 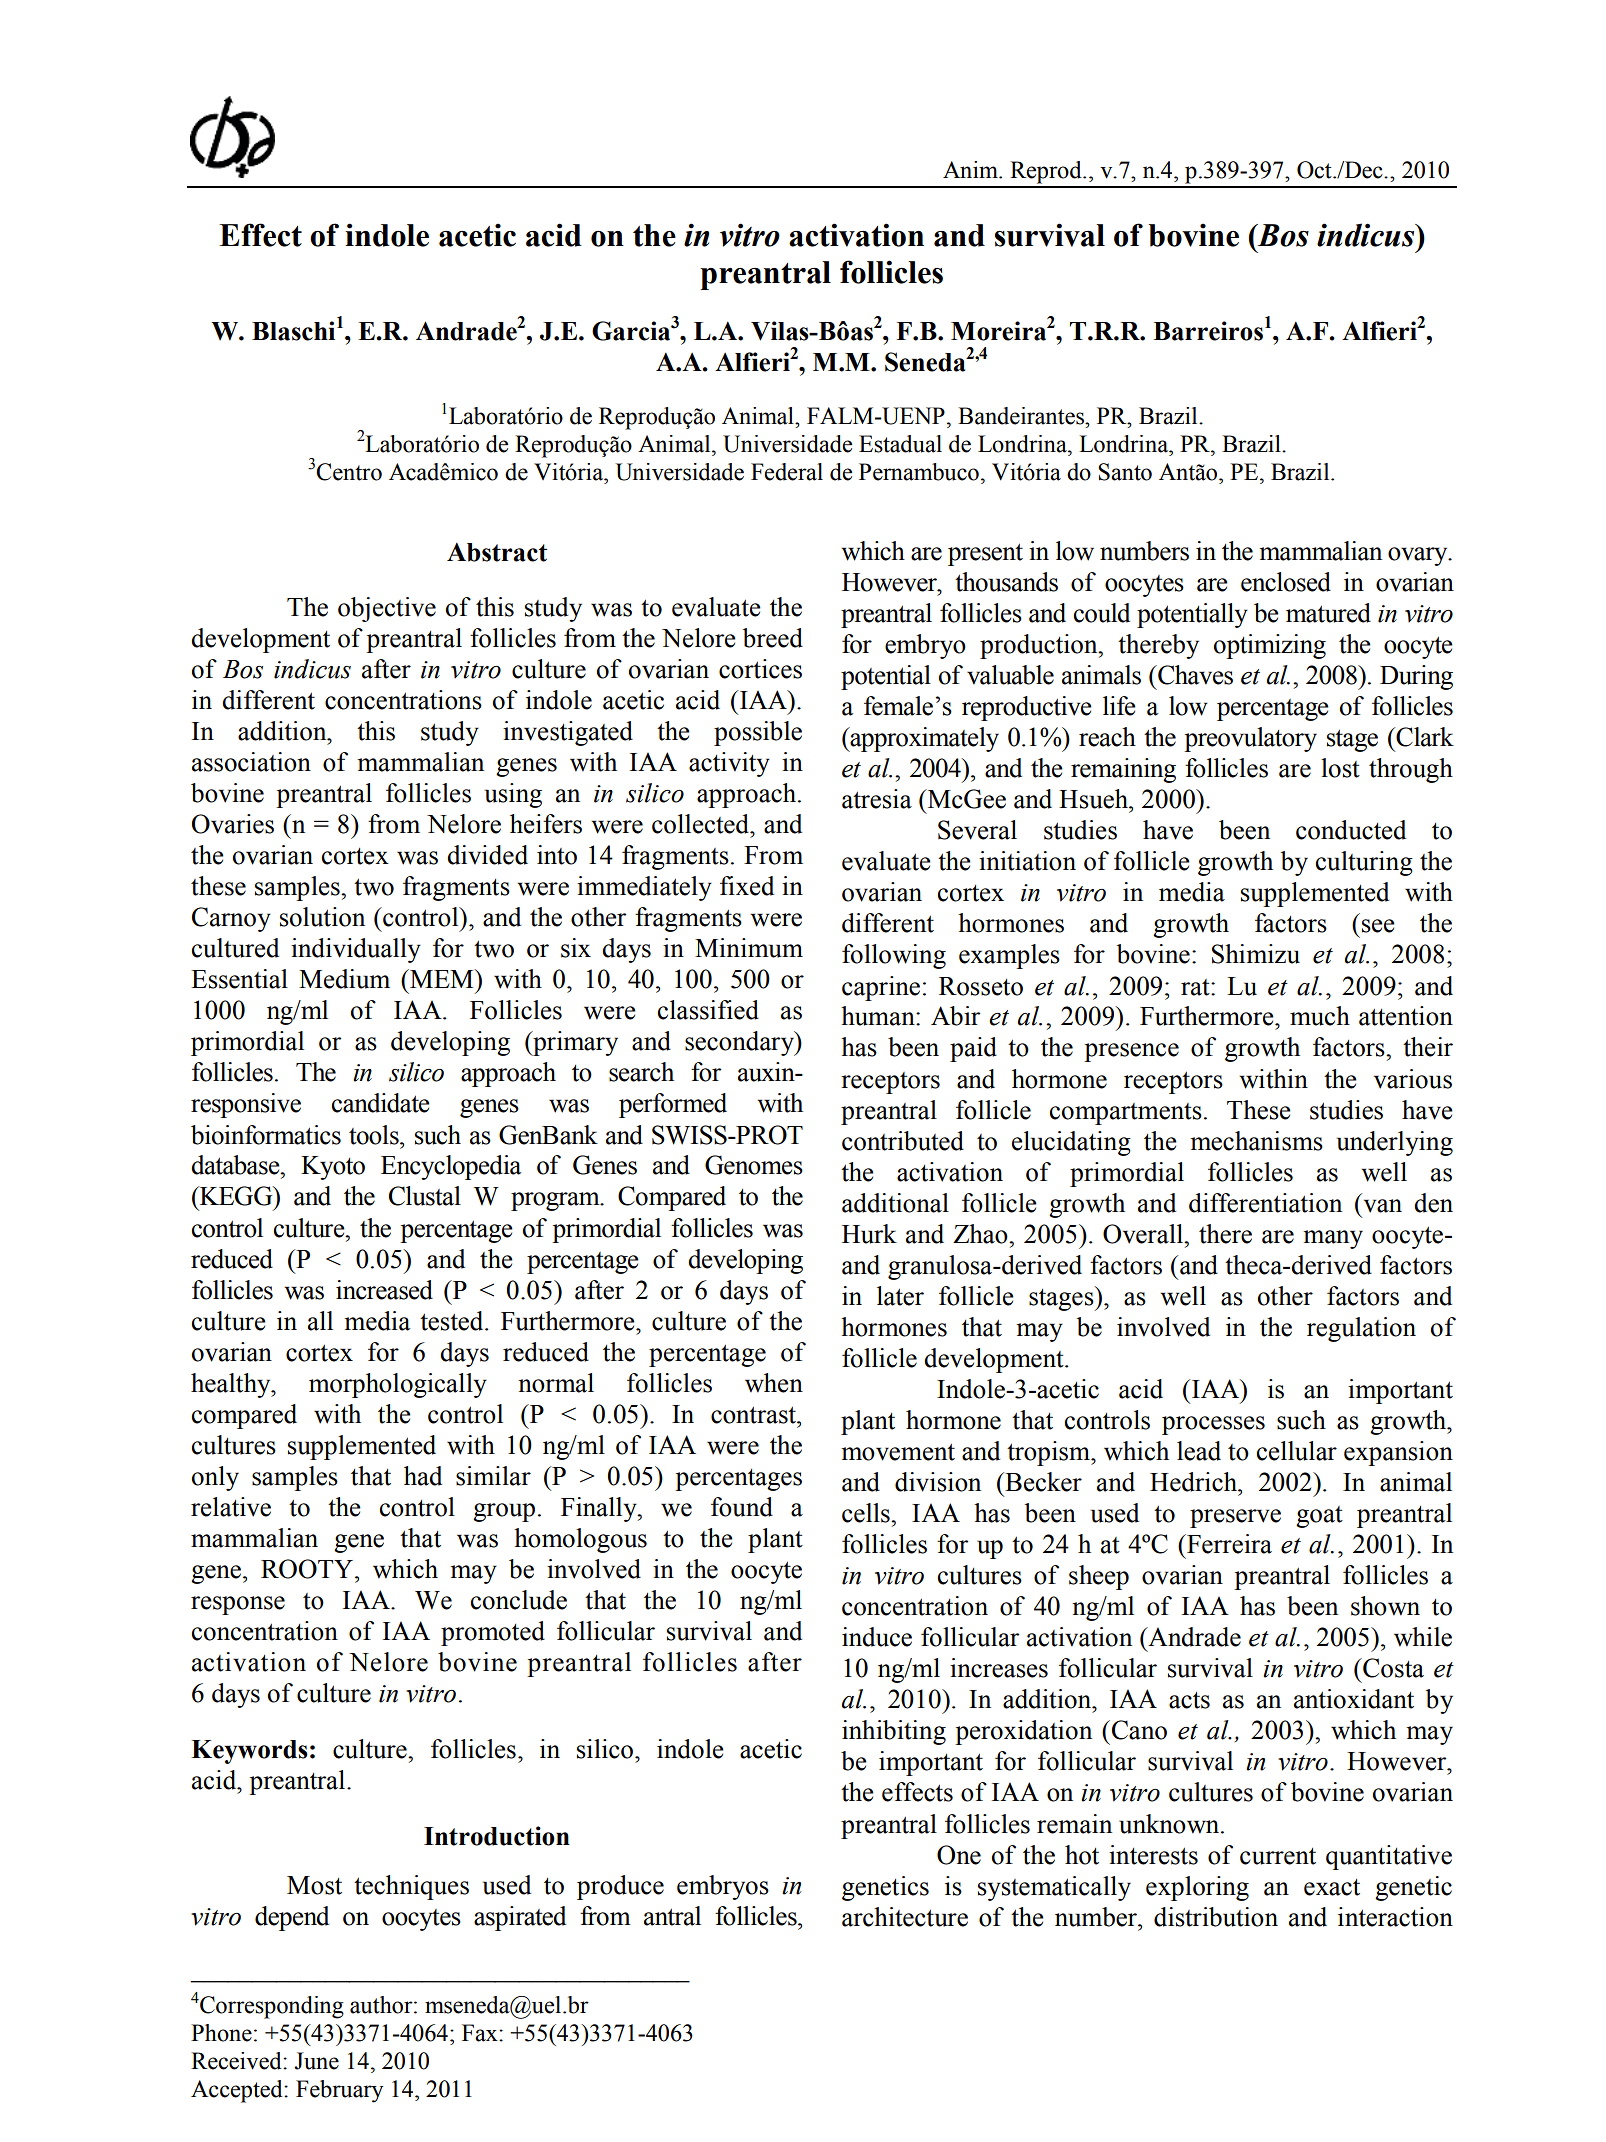 What do you see at coordinates (308, 1569) in the document?
I see `ROOTY` at bounding box center [308, 1569].
